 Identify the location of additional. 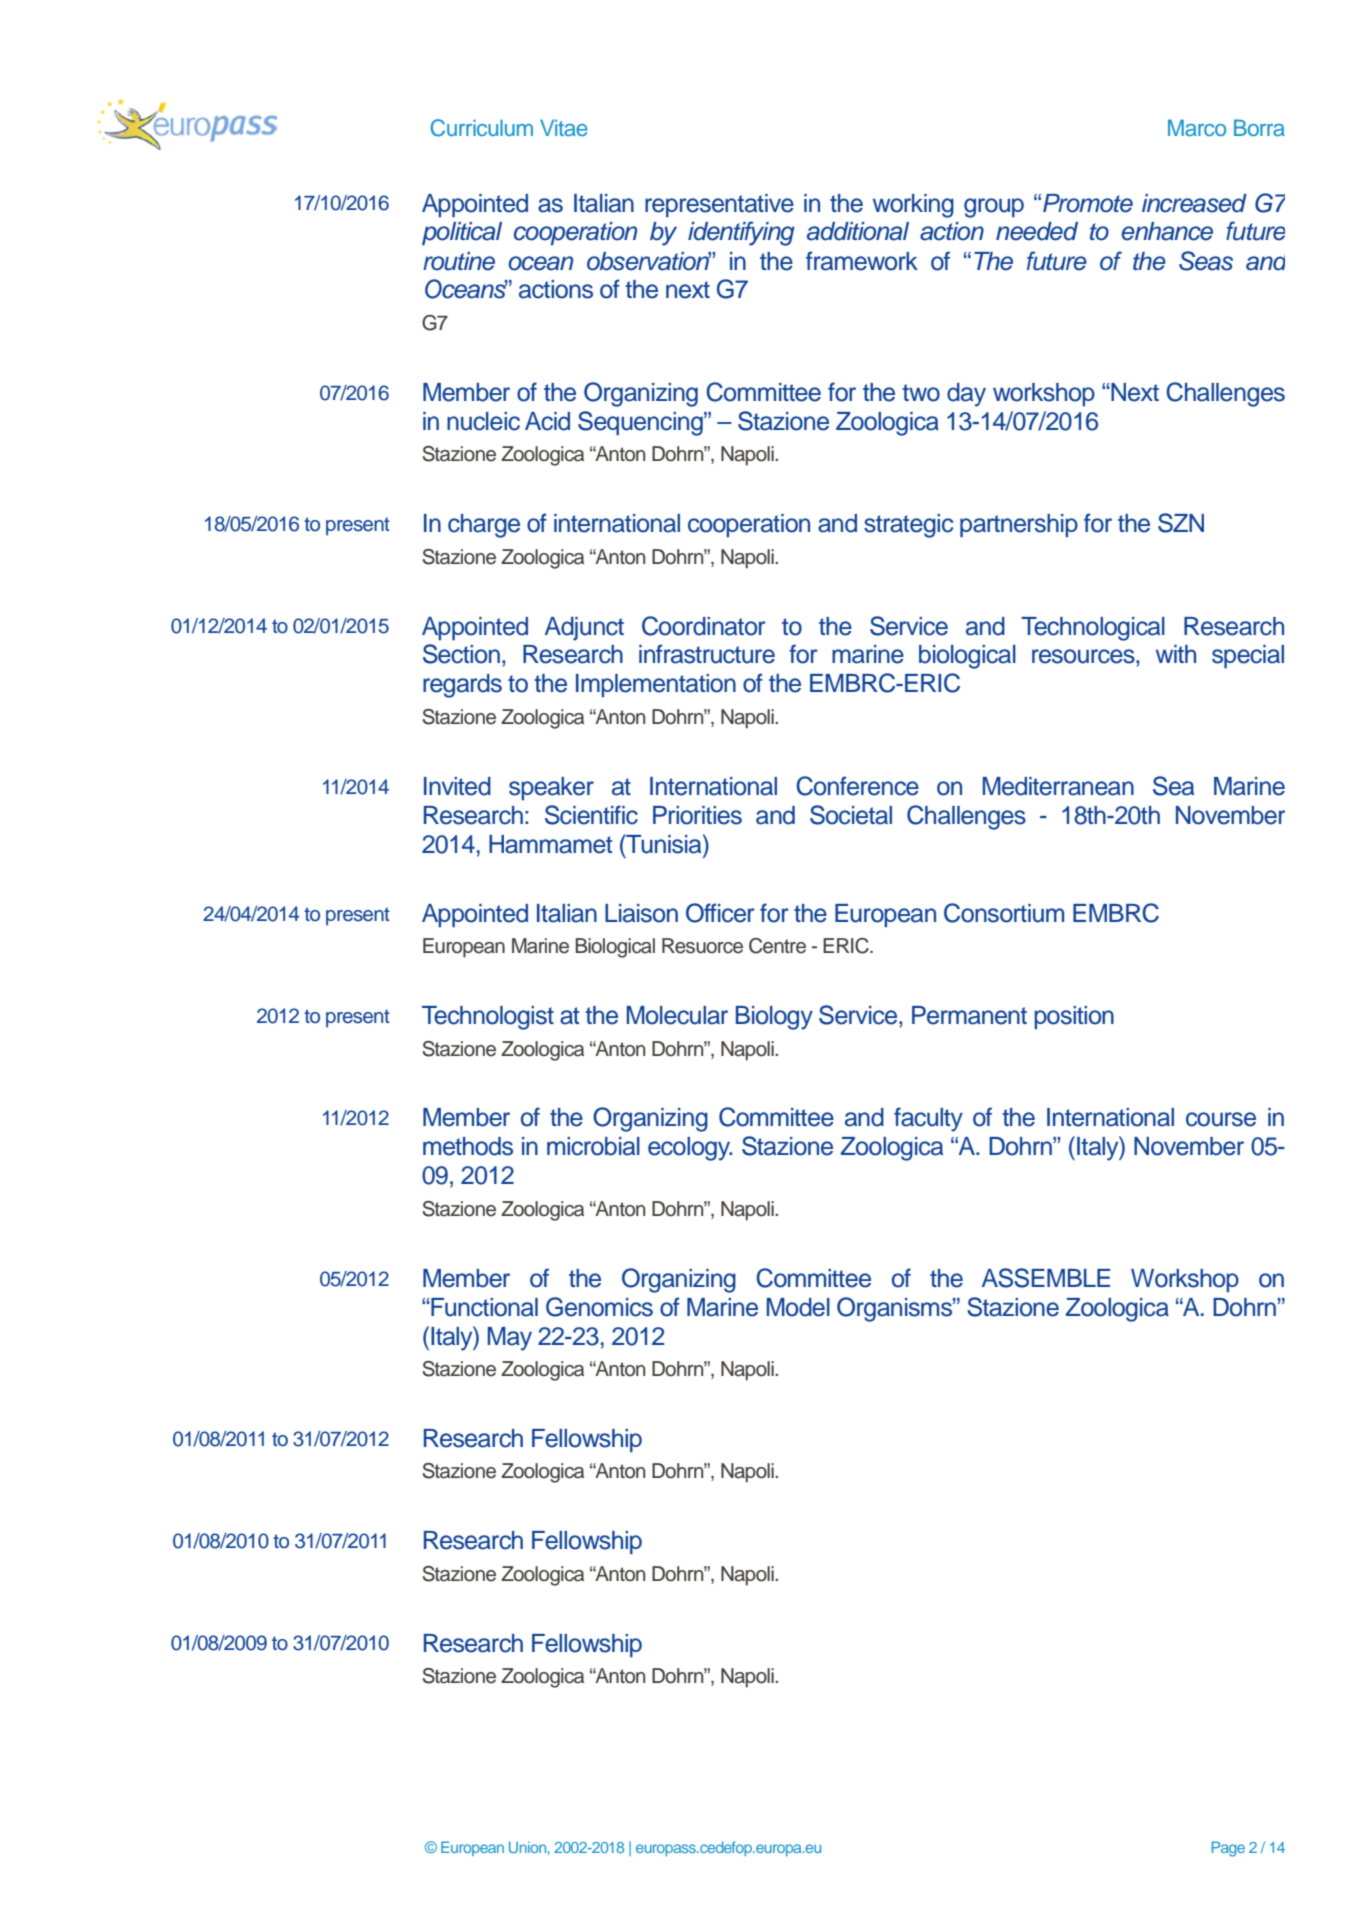
(858, 231).
